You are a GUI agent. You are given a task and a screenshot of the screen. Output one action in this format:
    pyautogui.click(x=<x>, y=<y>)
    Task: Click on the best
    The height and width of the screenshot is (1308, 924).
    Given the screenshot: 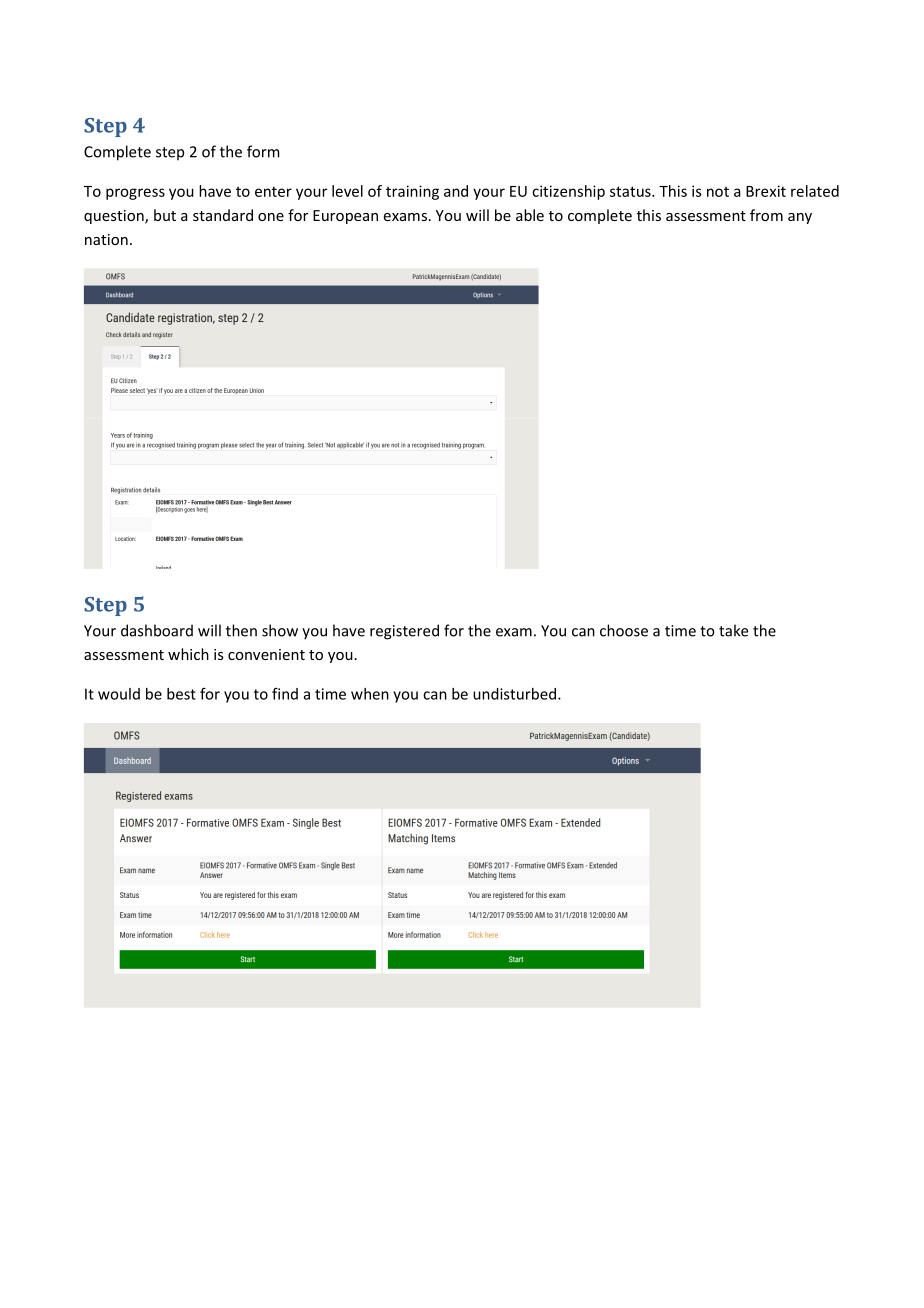 What is the action you would take?
    pyautogui.click(x=181, y=694)
